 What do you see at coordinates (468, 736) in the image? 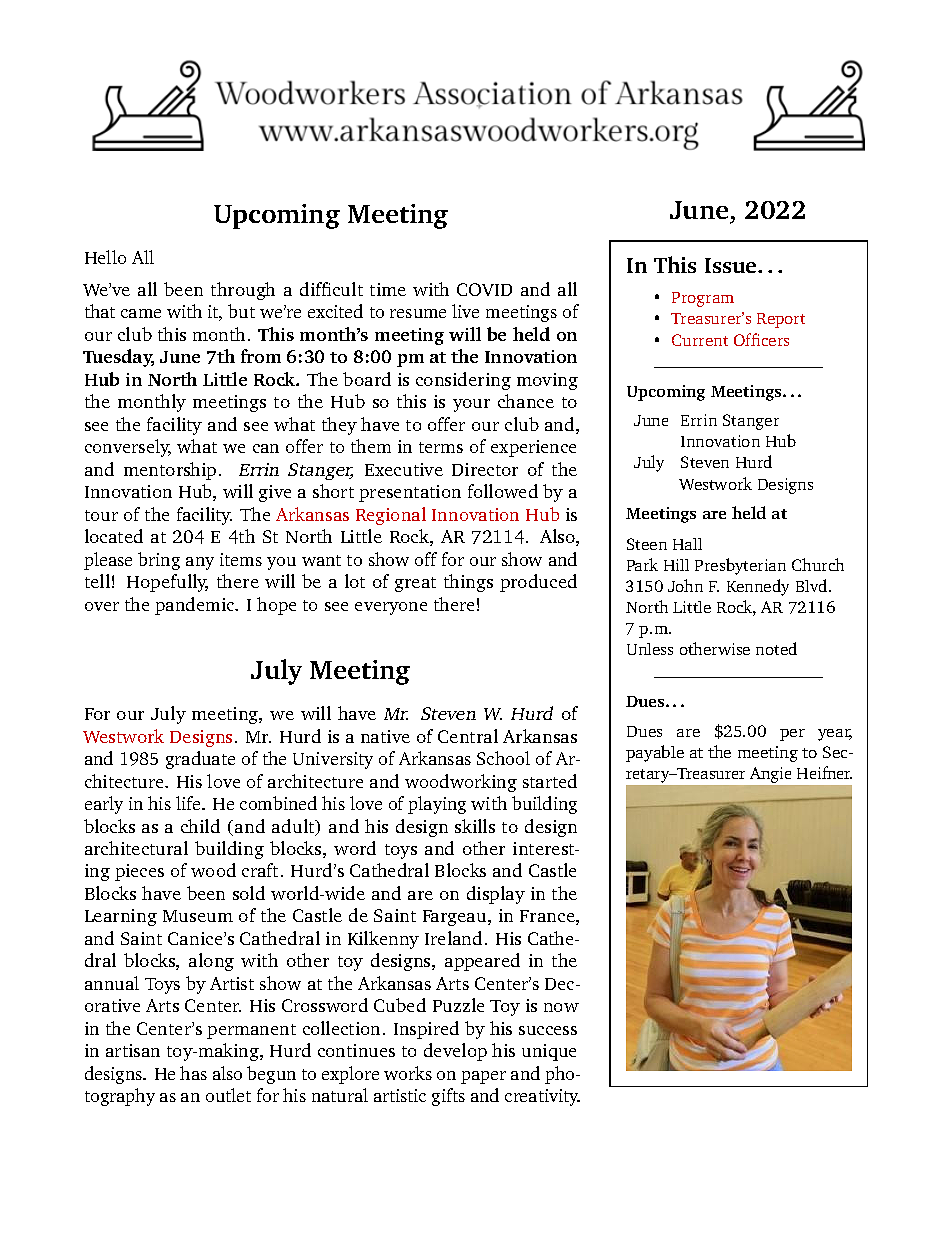
I see `Central` at bounding box center [468, 736].
